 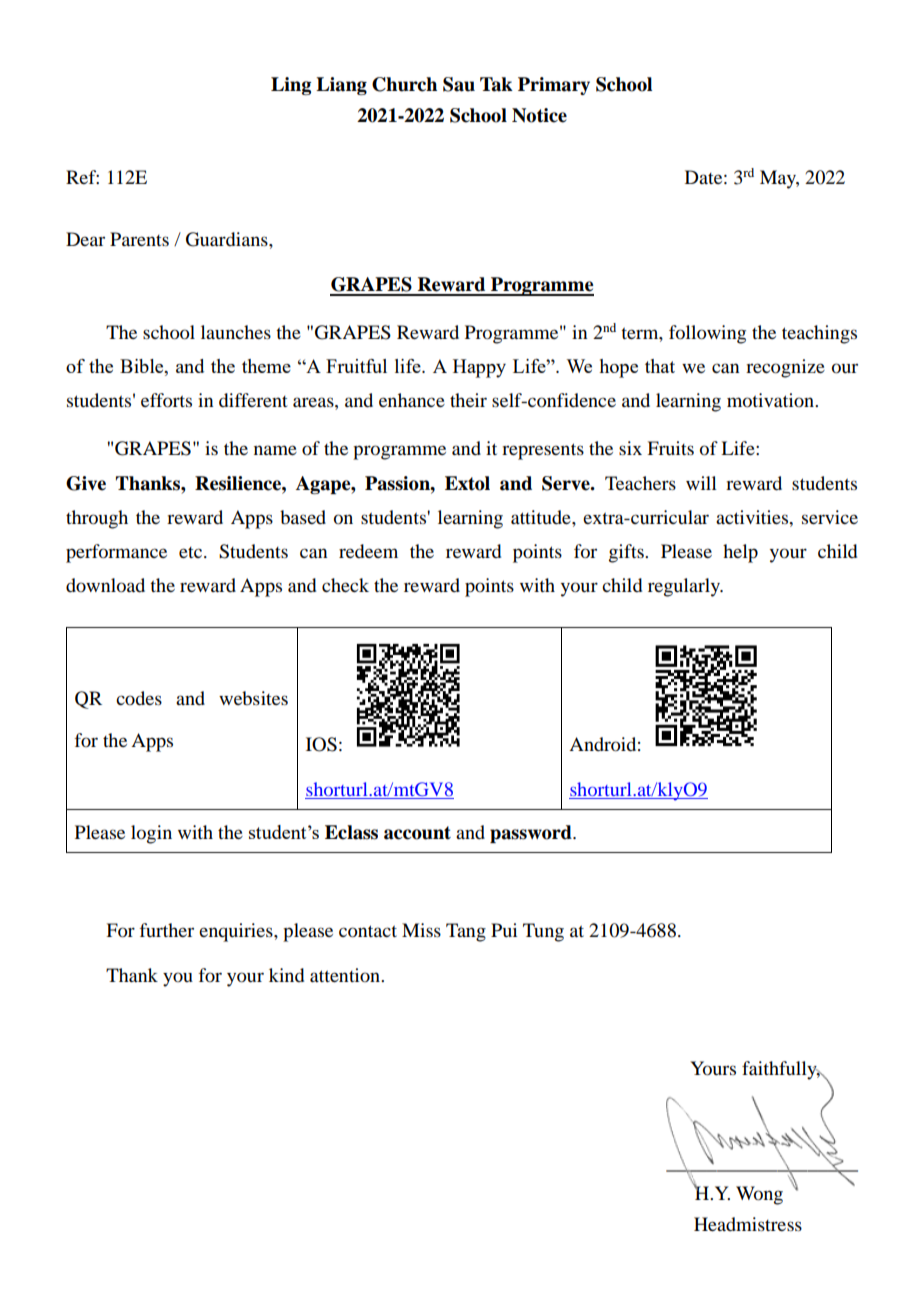 I want to click on Extol, so click(x=467, y=483).
